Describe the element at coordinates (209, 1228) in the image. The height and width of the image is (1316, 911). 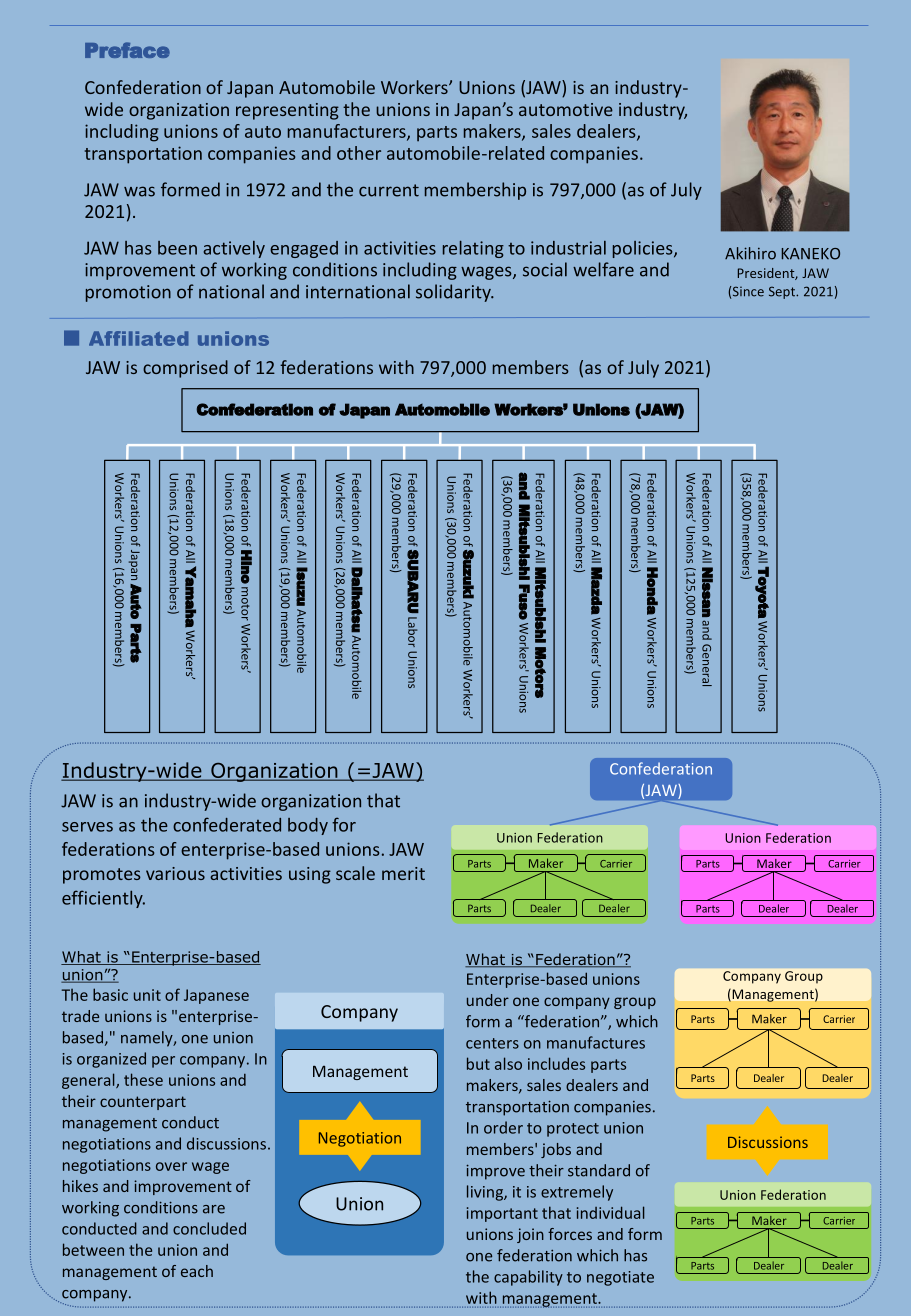
I see `concluded` at that location.
